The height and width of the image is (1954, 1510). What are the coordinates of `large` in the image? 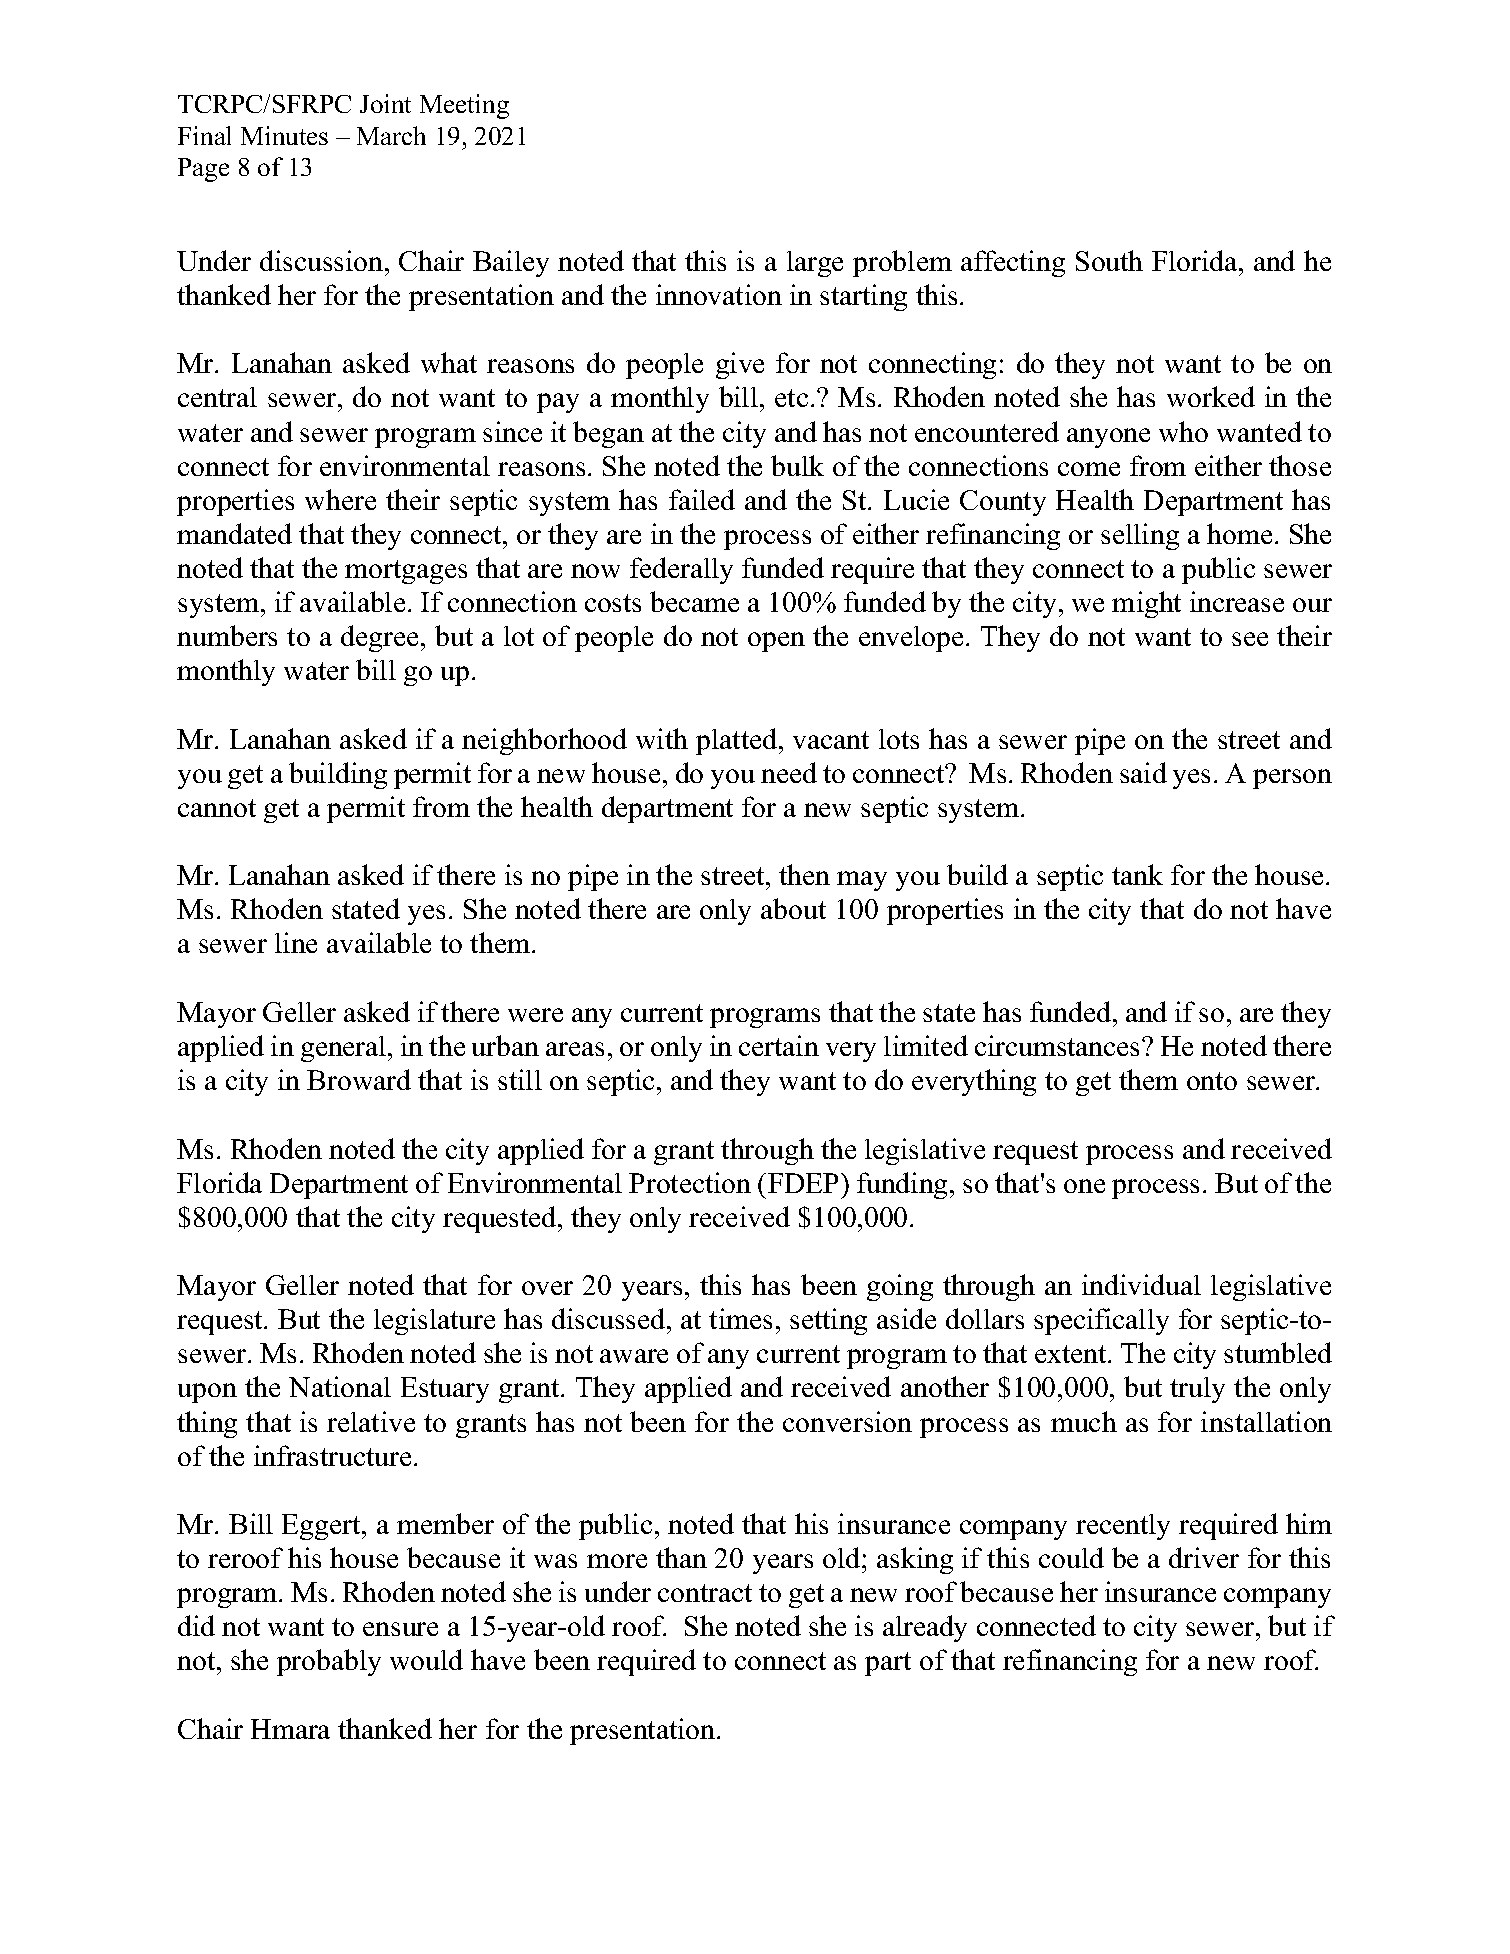 It's located at (815, 264).
